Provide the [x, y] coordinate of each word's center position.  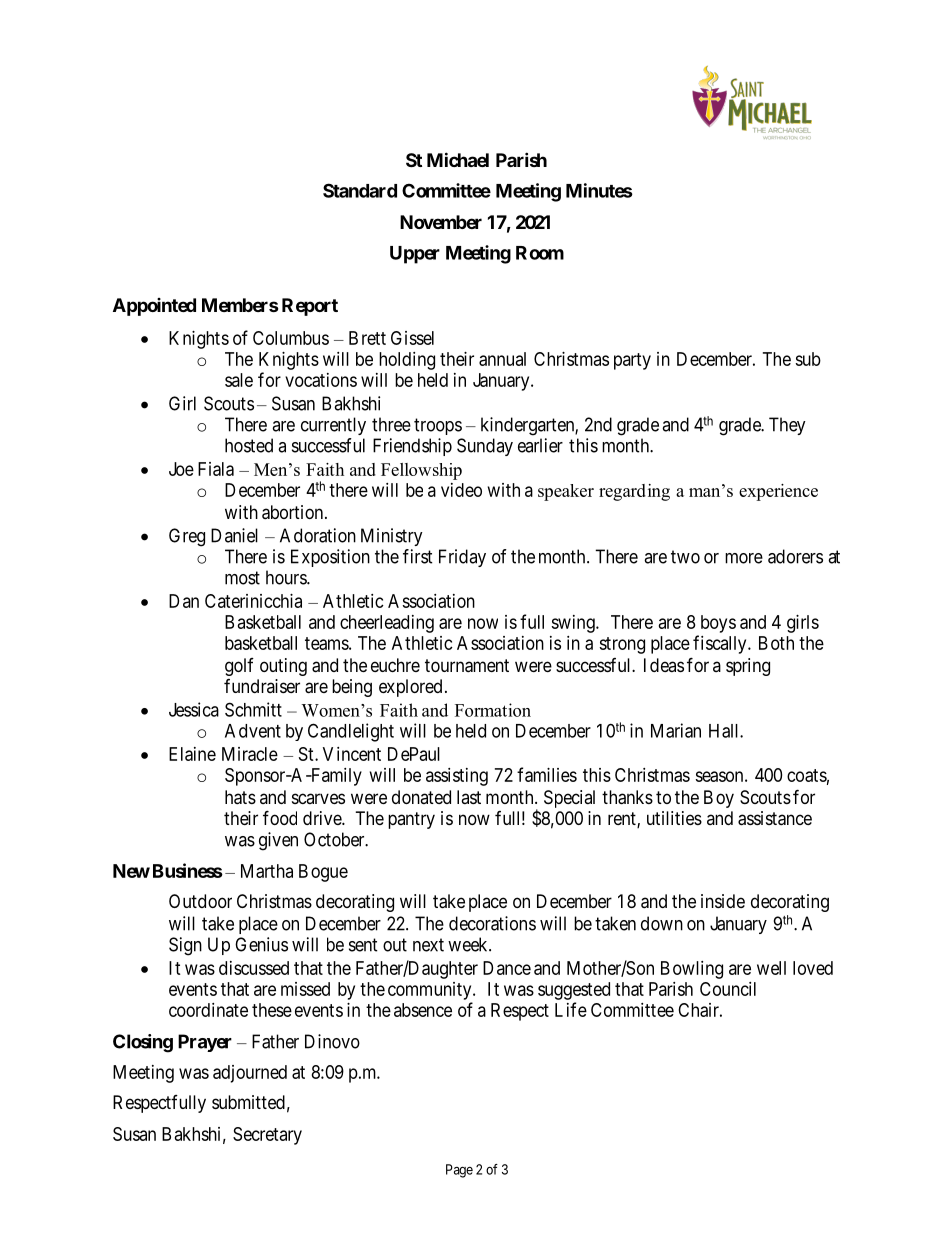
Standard [360, 190]
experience [778, 492]
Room [540, 253]
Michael [458, 159]
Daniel [234, 535]
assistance [775, 818]
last [469, 797]
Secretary [267, 1136]
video [461, 490]
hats [240, 797]
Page [459, 1171]
